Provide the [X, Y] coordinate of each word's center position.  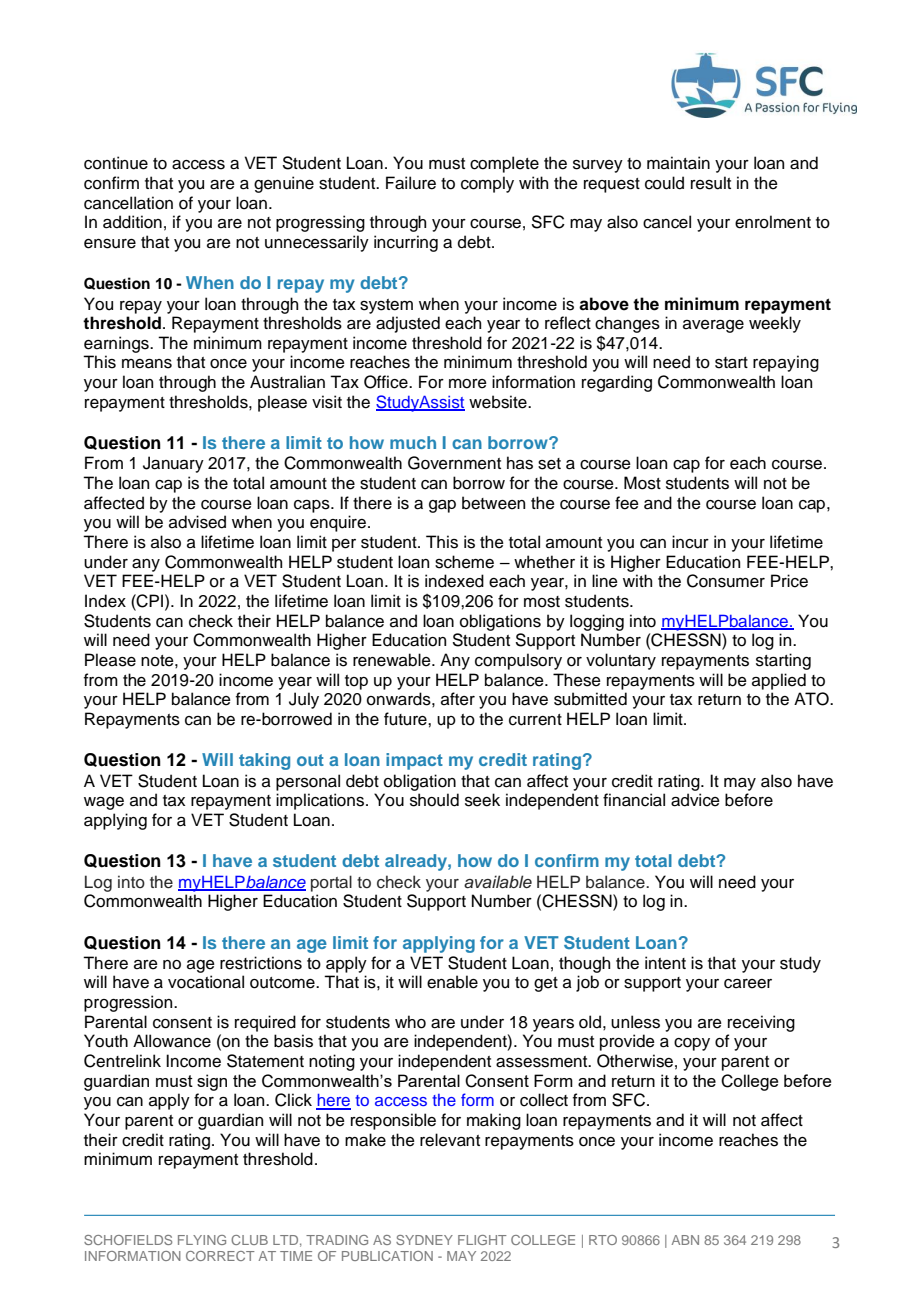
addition [132, 222]
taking [264, 761]
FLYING [202, 1240]
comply [487, 184]
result [711, 183]
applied [779, 681]
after [458, 699]
